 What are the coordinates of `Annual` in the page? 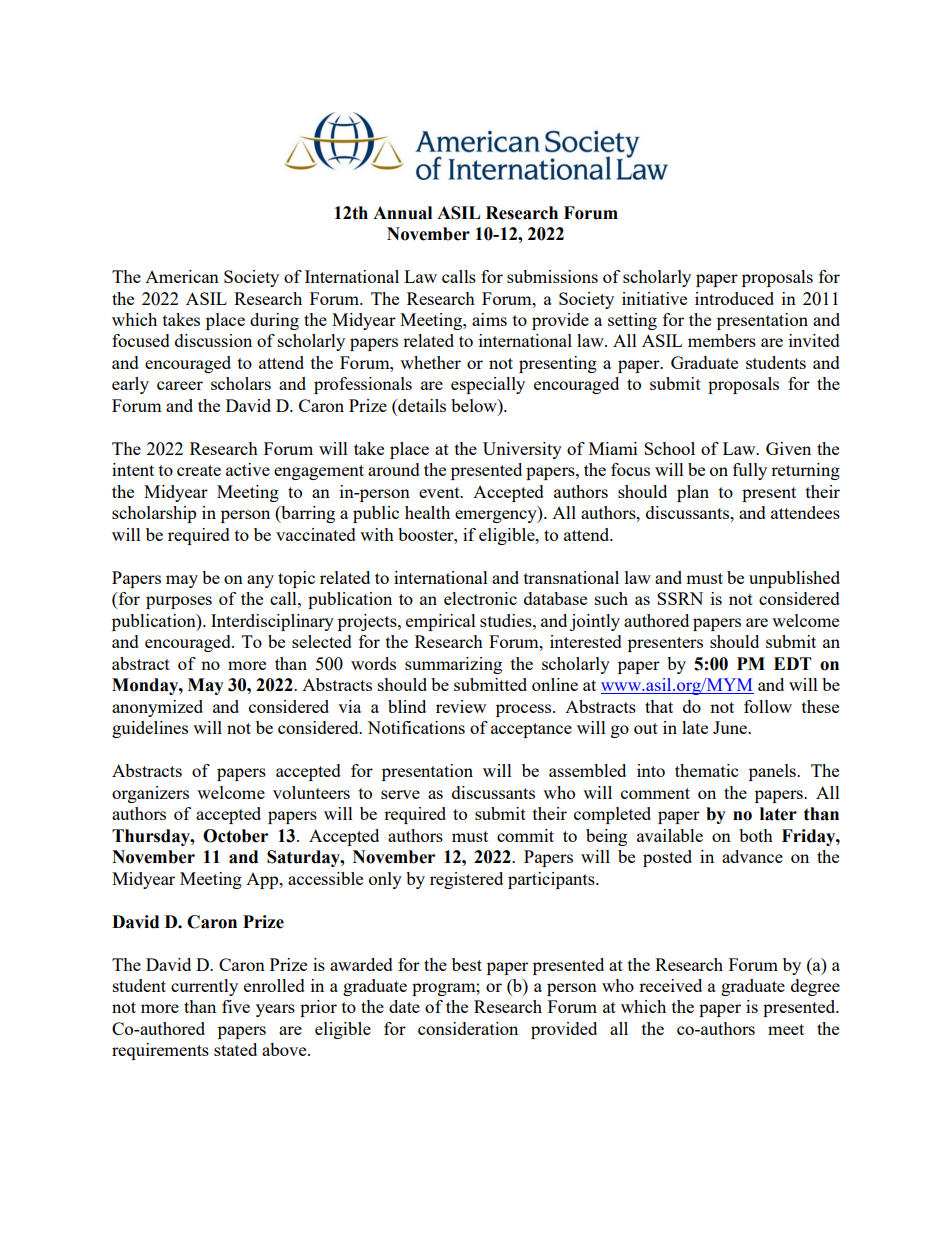 It's located at (402, 213).
